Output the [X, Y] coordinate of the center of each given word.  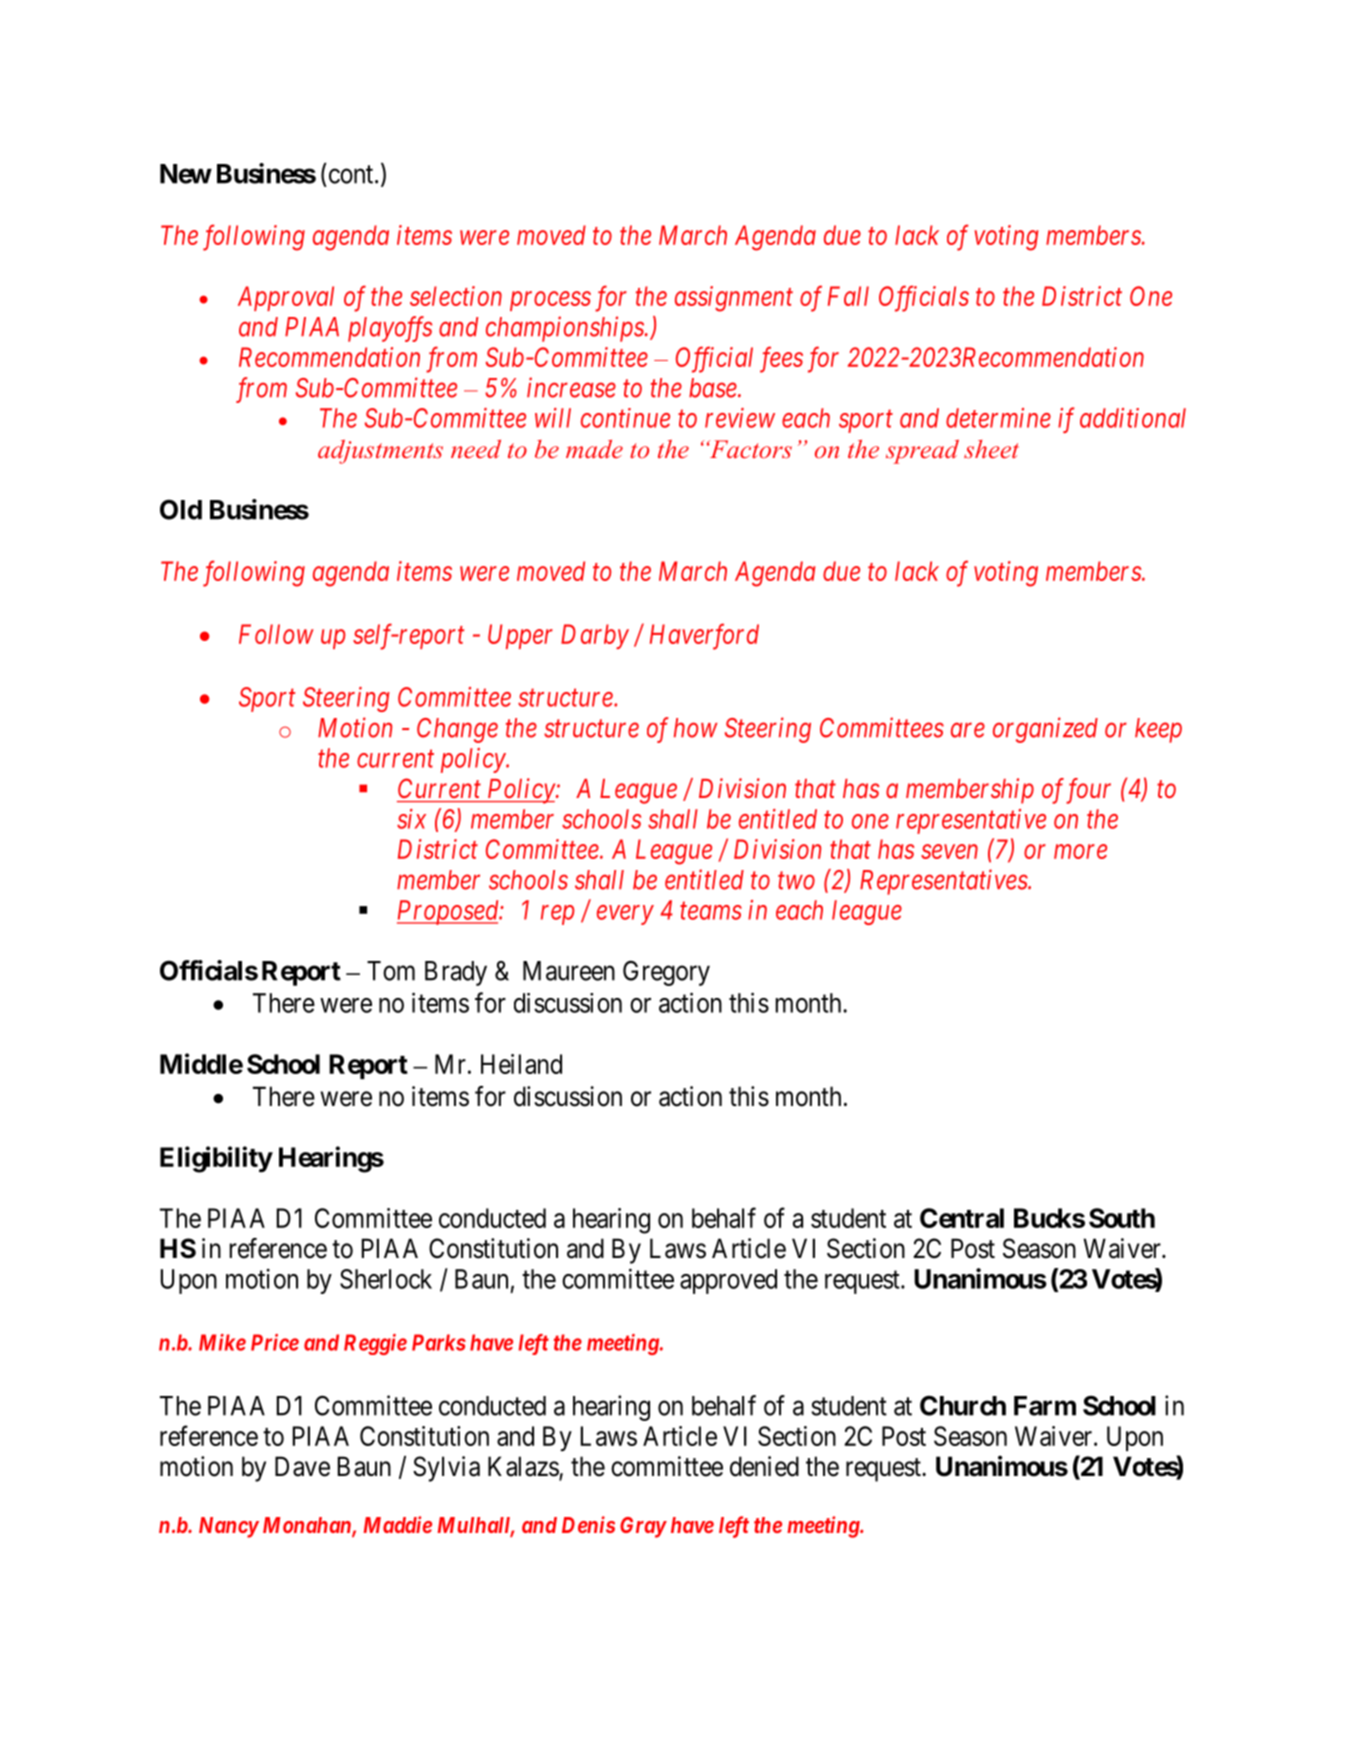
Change [457, 730]
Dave [302, 1466]
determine [998, 418]
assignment [734, 299]
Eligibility [216, 1159]
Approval [286, 298]
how [696, 728]
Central [962, 1218]
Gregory [666, 973]
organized [1045, 730]
